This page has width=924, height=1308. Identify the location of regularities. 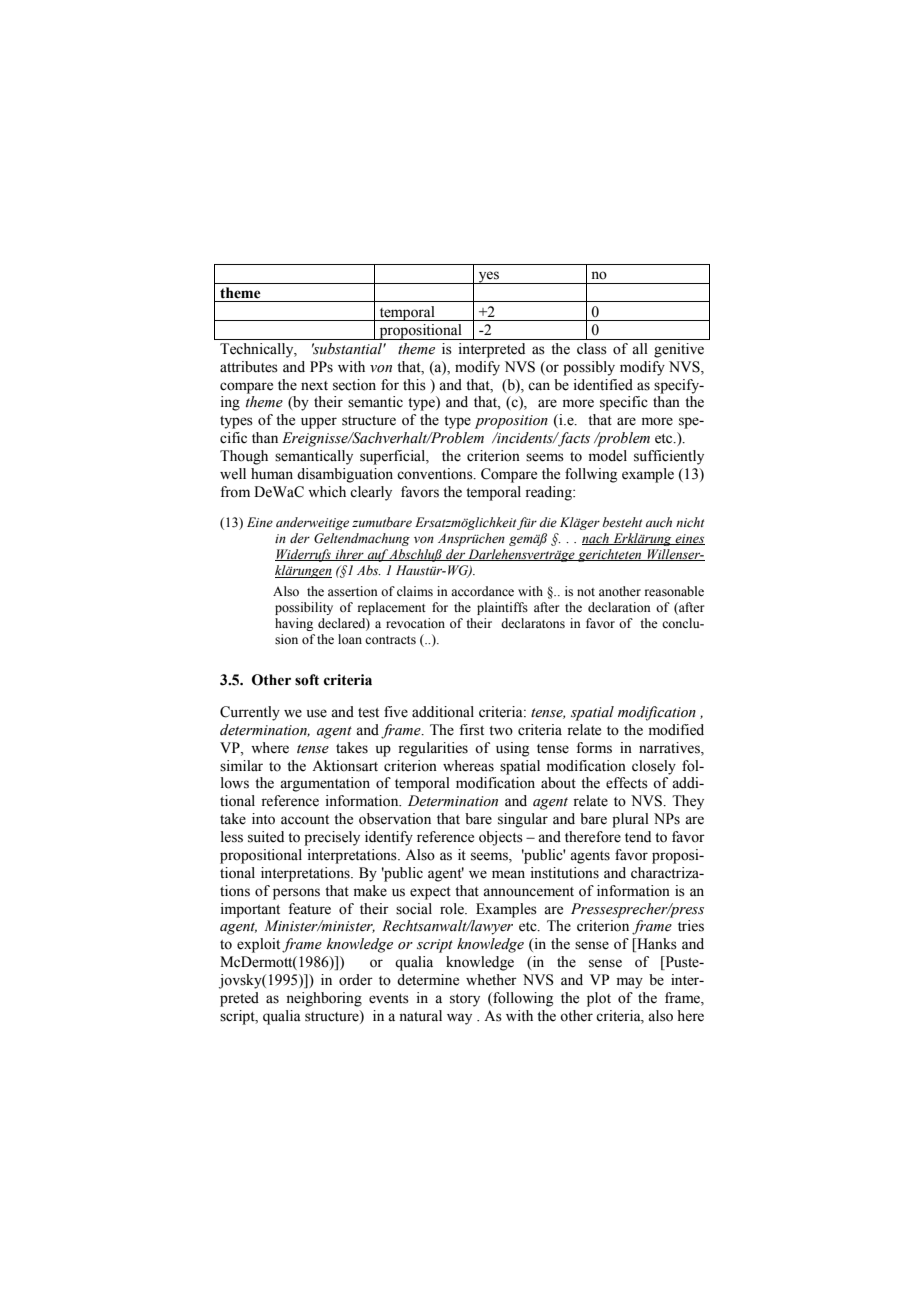
(433, 749).
